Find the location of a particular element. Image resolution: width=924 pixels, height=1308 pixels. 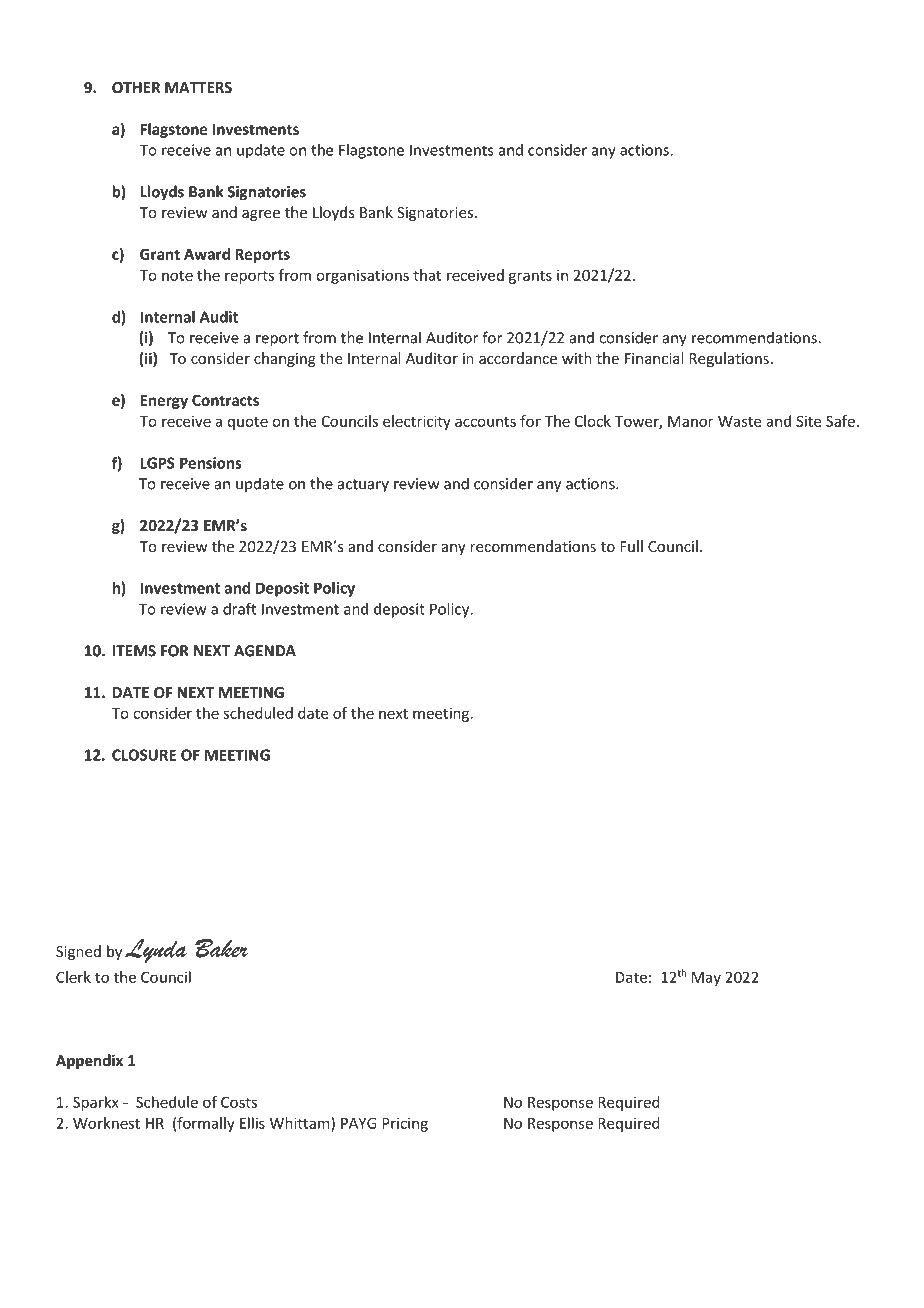

Waste is located at coordinates (739, 421).
